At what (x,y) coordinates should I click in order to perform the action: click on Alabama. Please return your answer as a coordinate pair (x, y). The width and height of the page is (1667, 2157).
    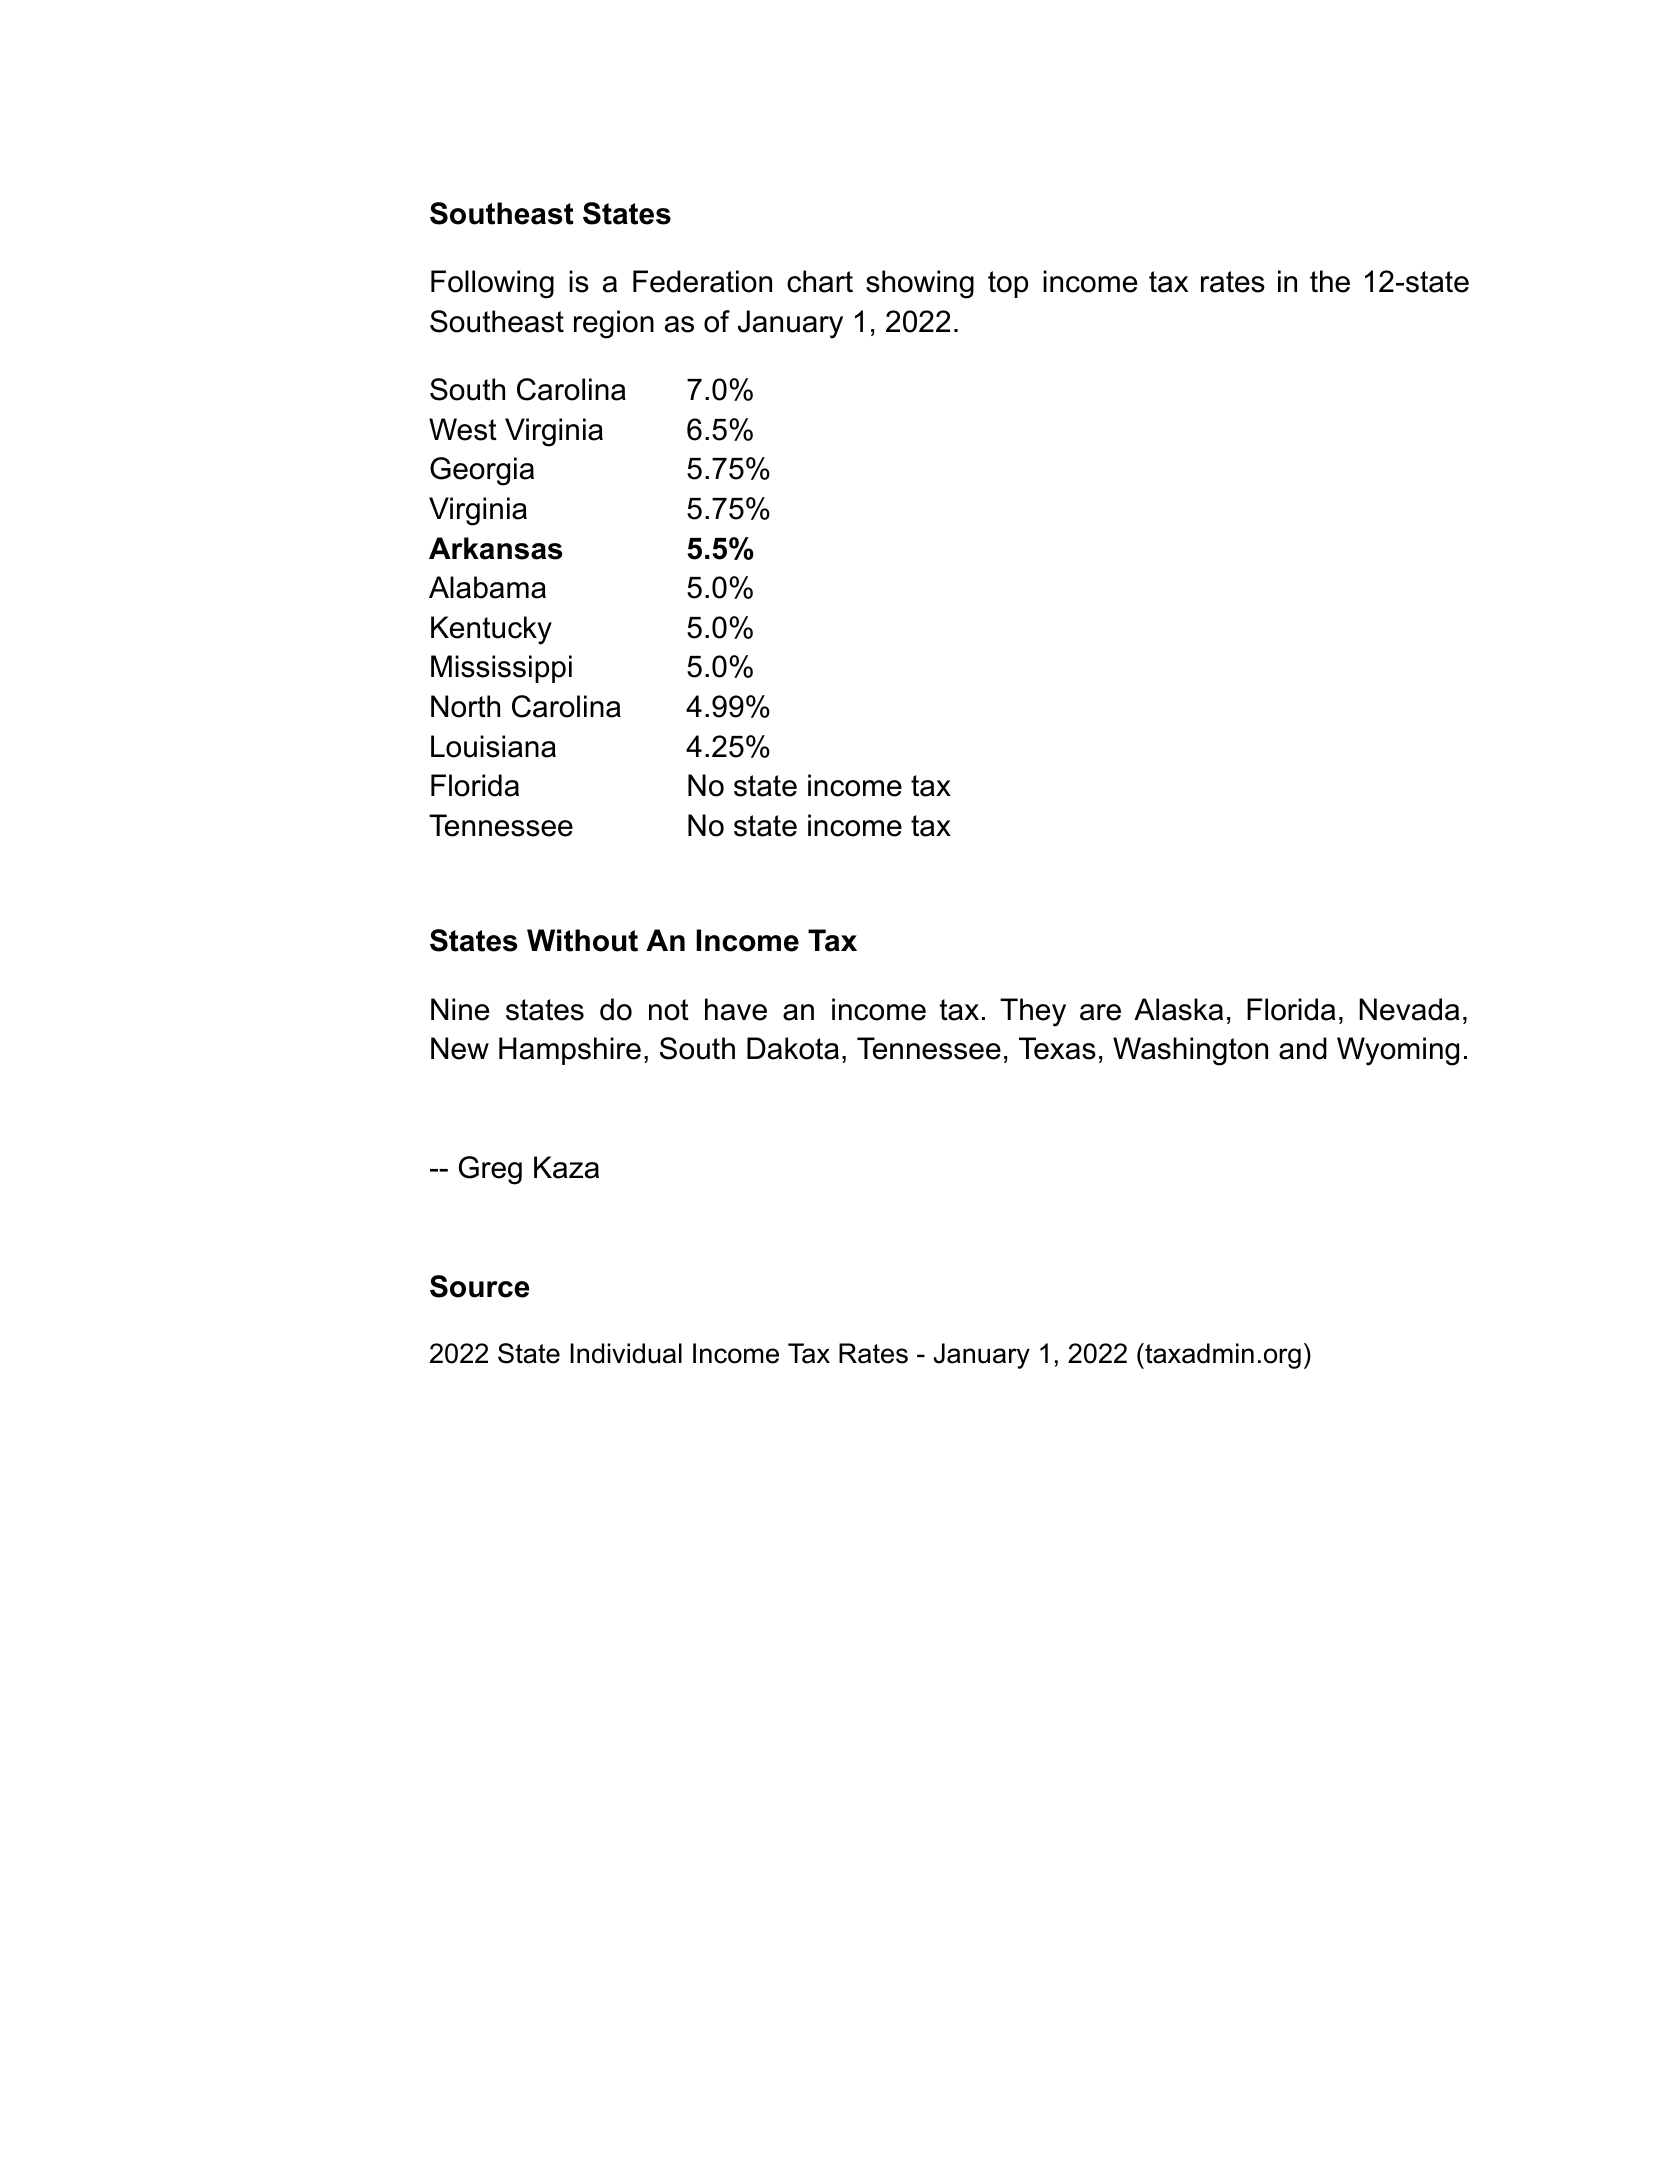
    Looking at the image, I should click on (487, 587).
